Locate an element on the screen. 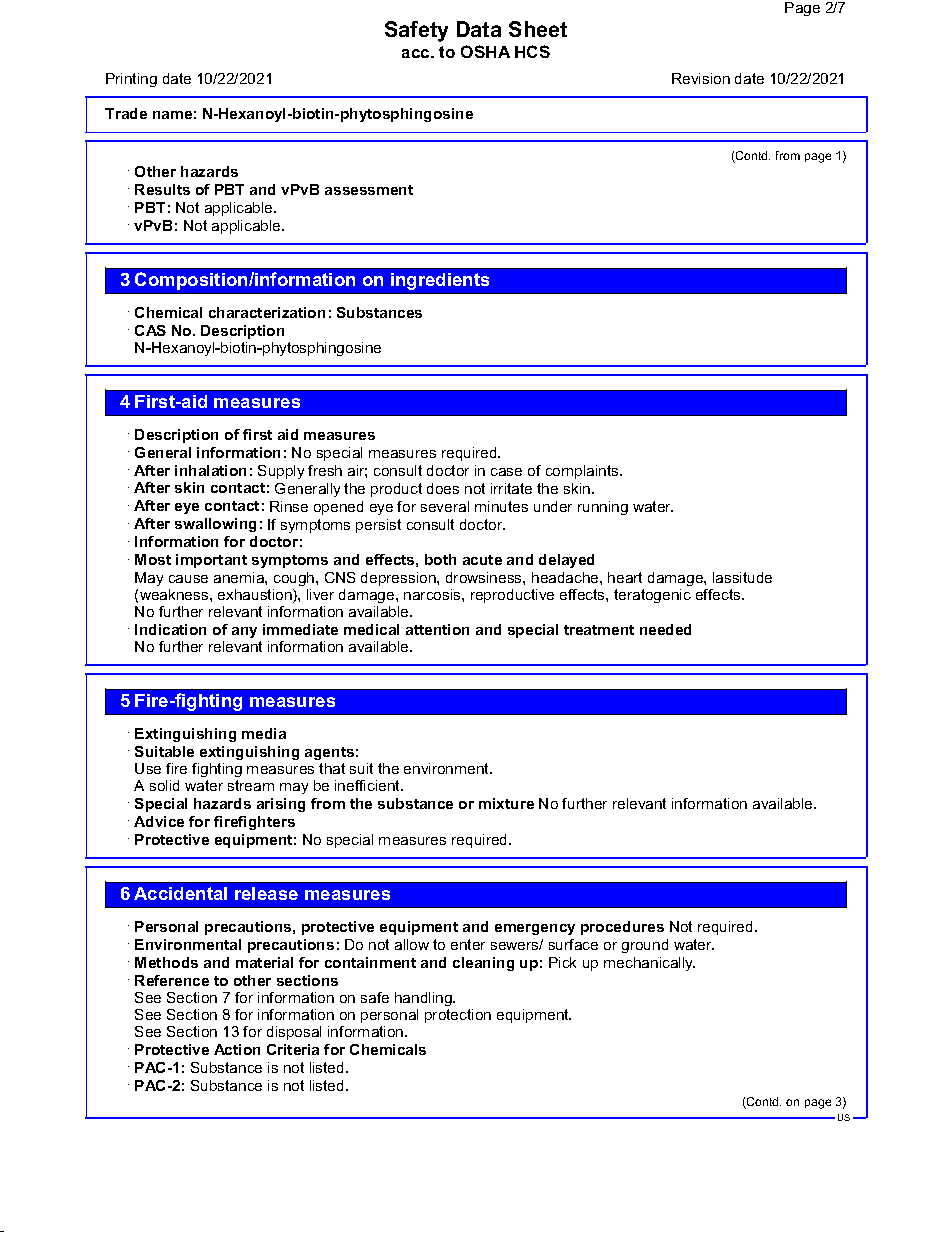 The width and height of the screenshot is (952, 1233). Printing is located at coordinates (131, 80).
